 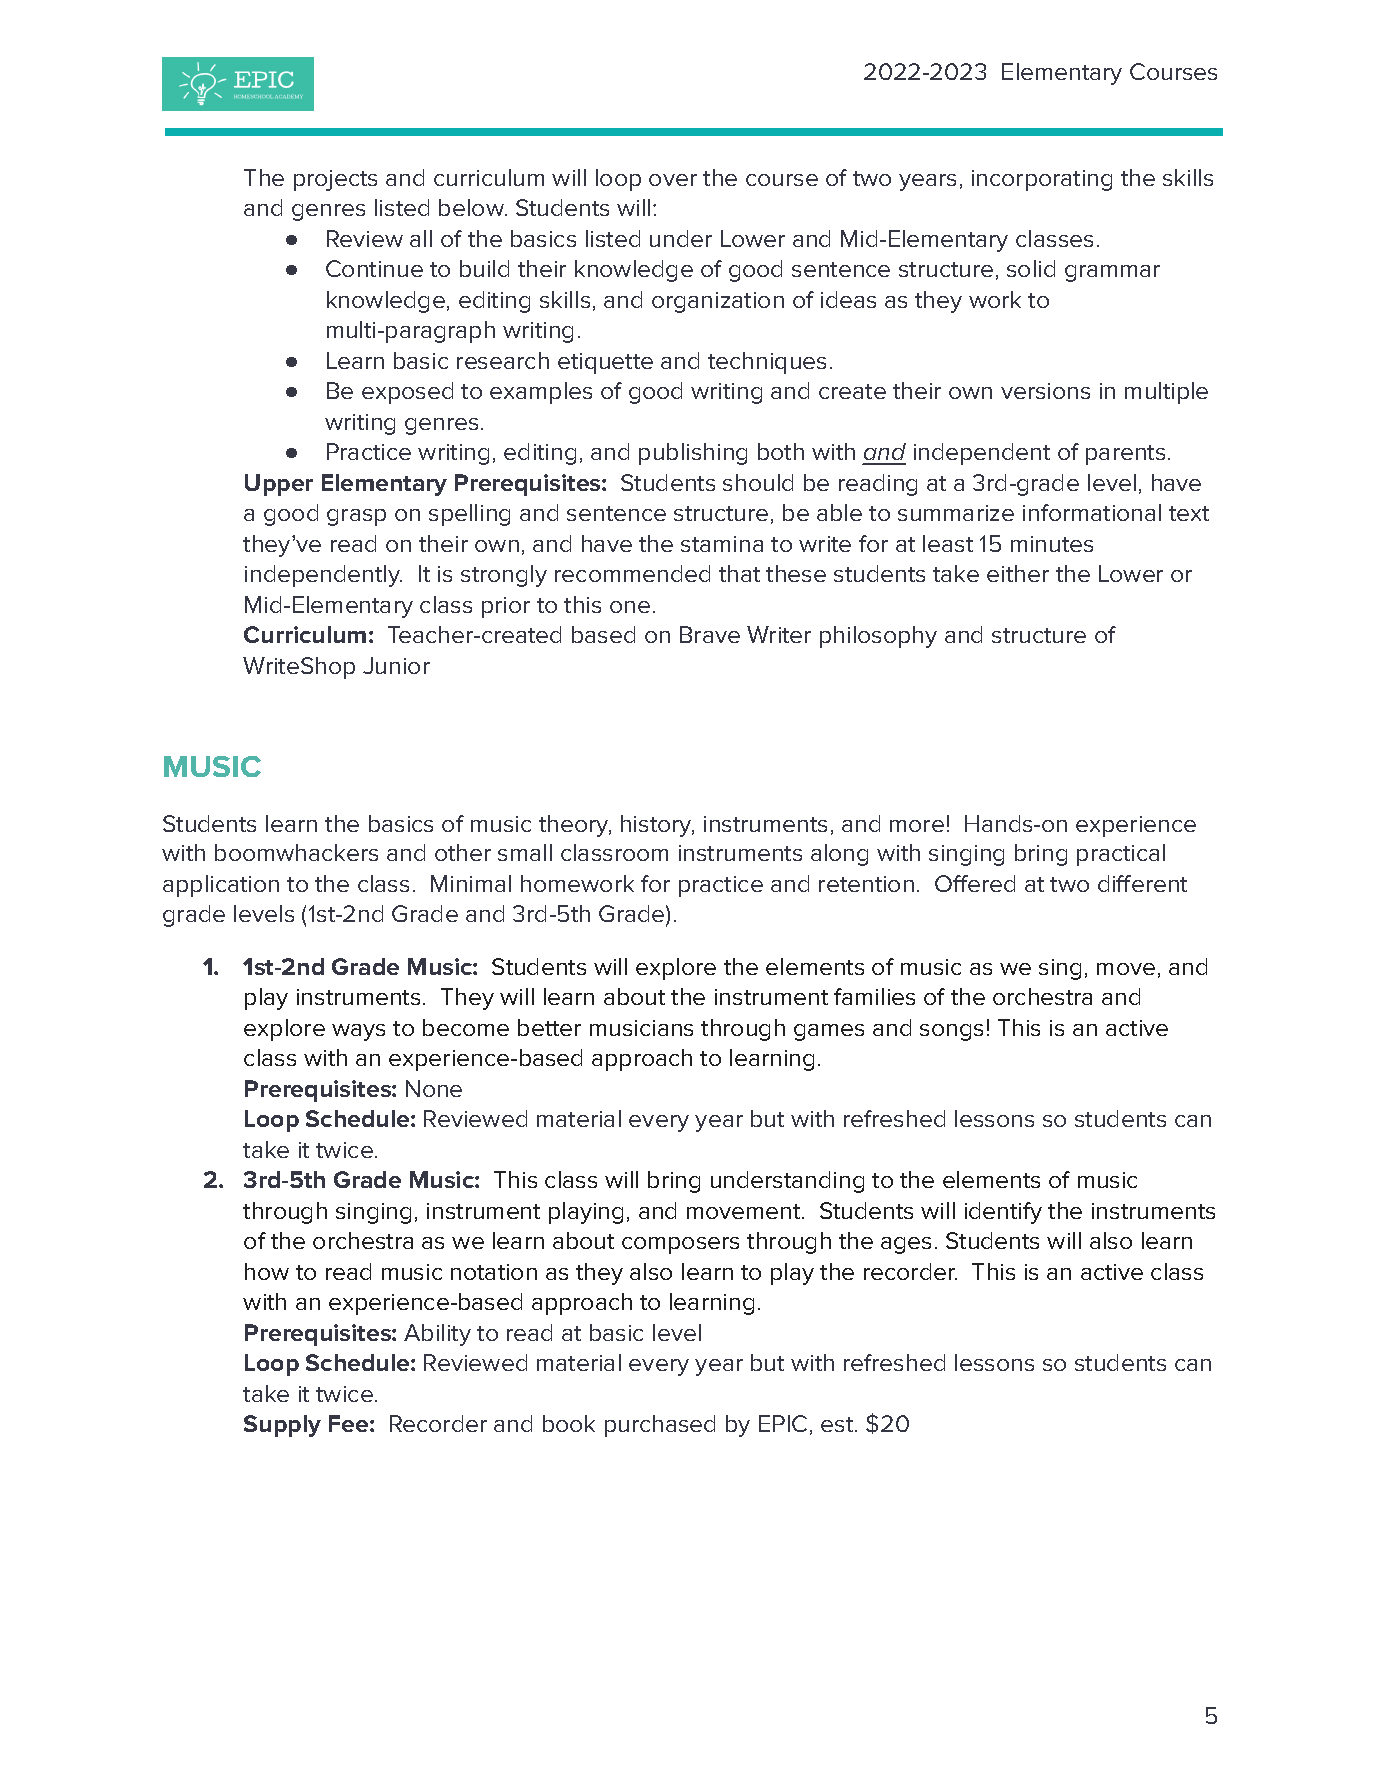 I want to click on ages, so click(x=906, y=1245).
